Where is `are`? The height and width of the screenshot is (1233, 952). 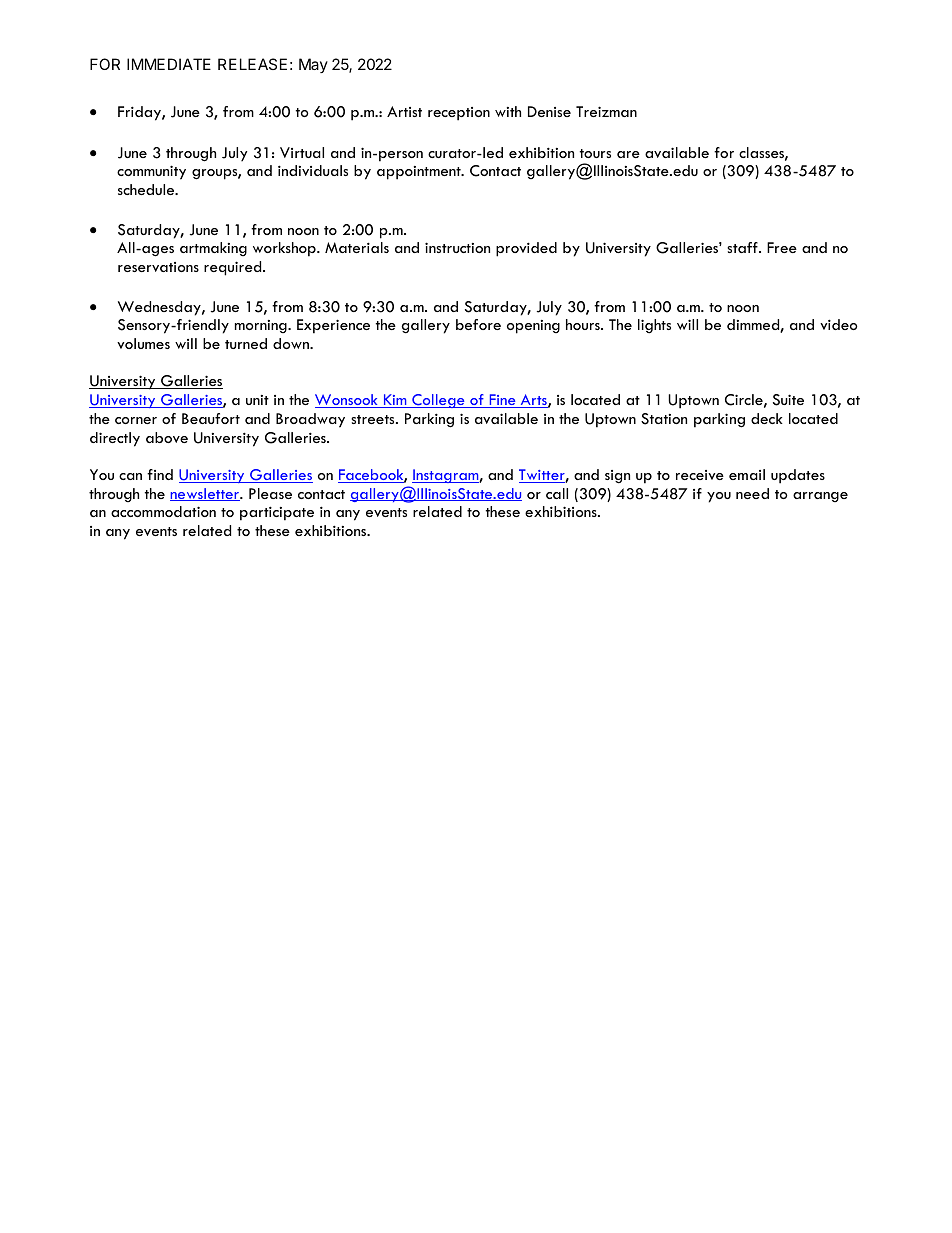
are is located at coordinates (628, 154).
